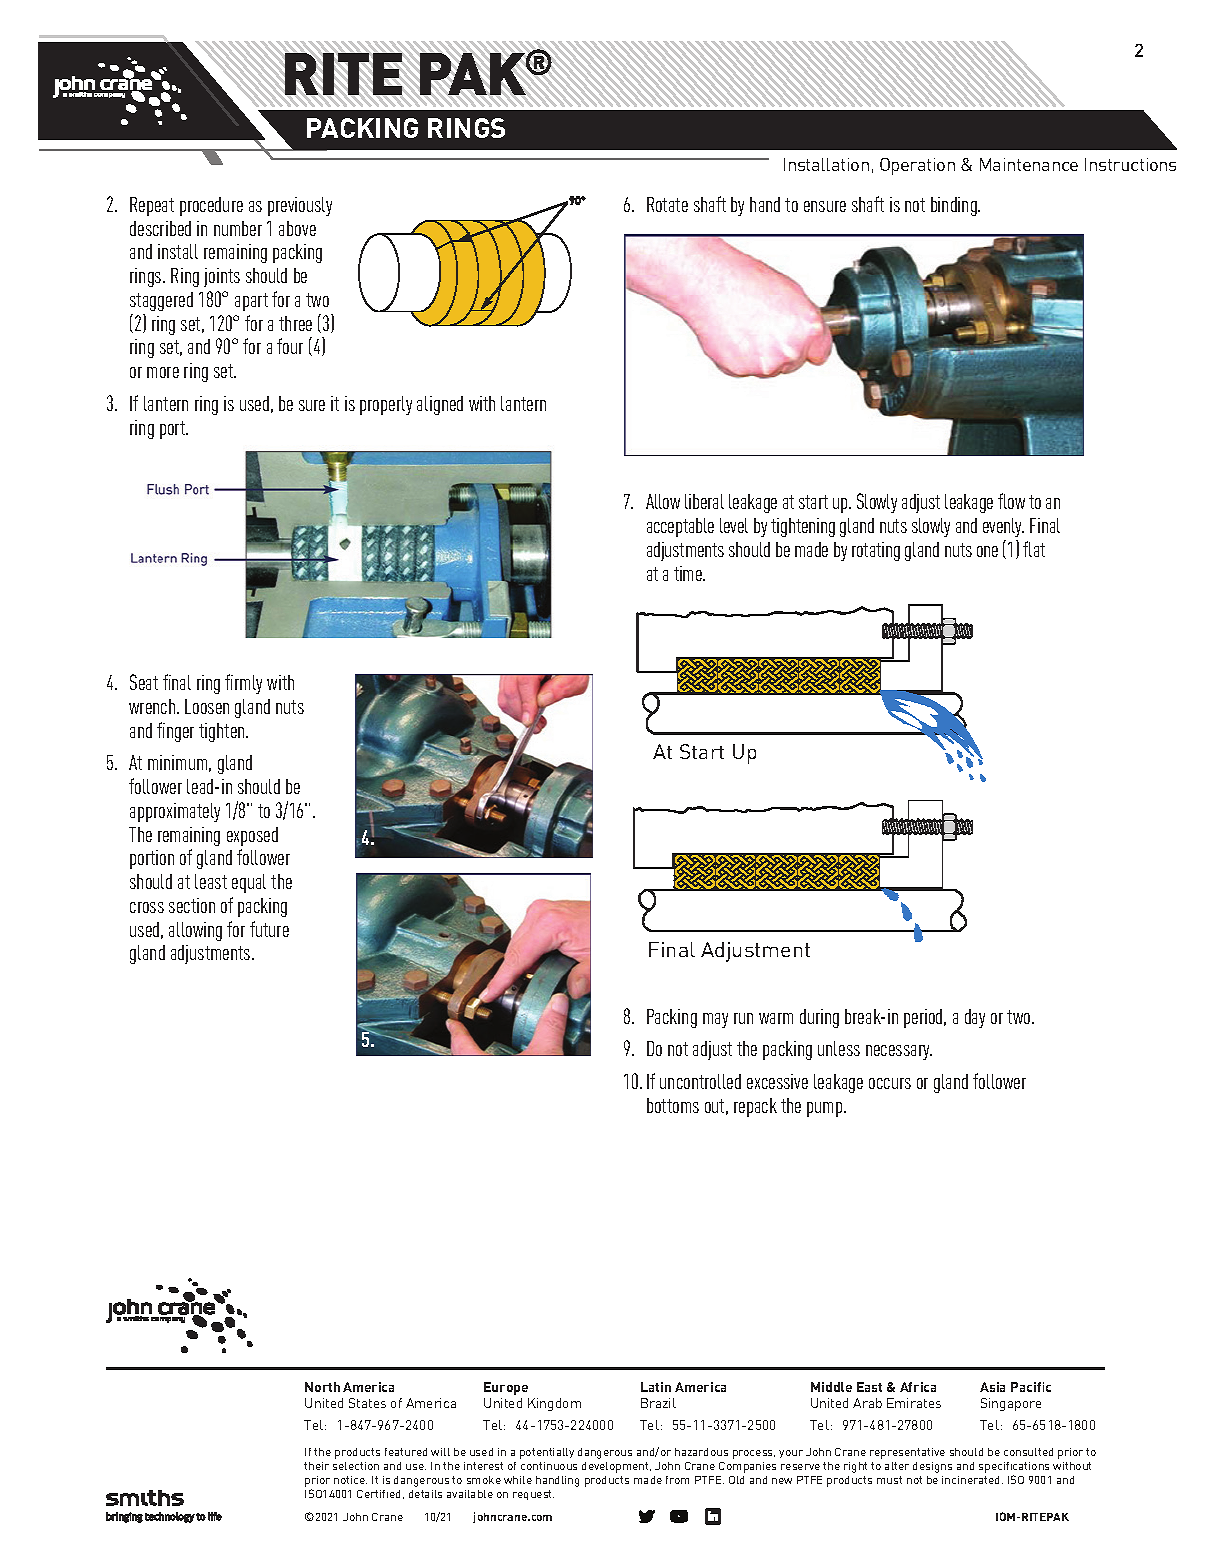 This screenshot has height=1567, width=1211. What do you see at coordinates (316, 1466) in the screenshot?
I see `their` at bounding box center [316, 1466].
